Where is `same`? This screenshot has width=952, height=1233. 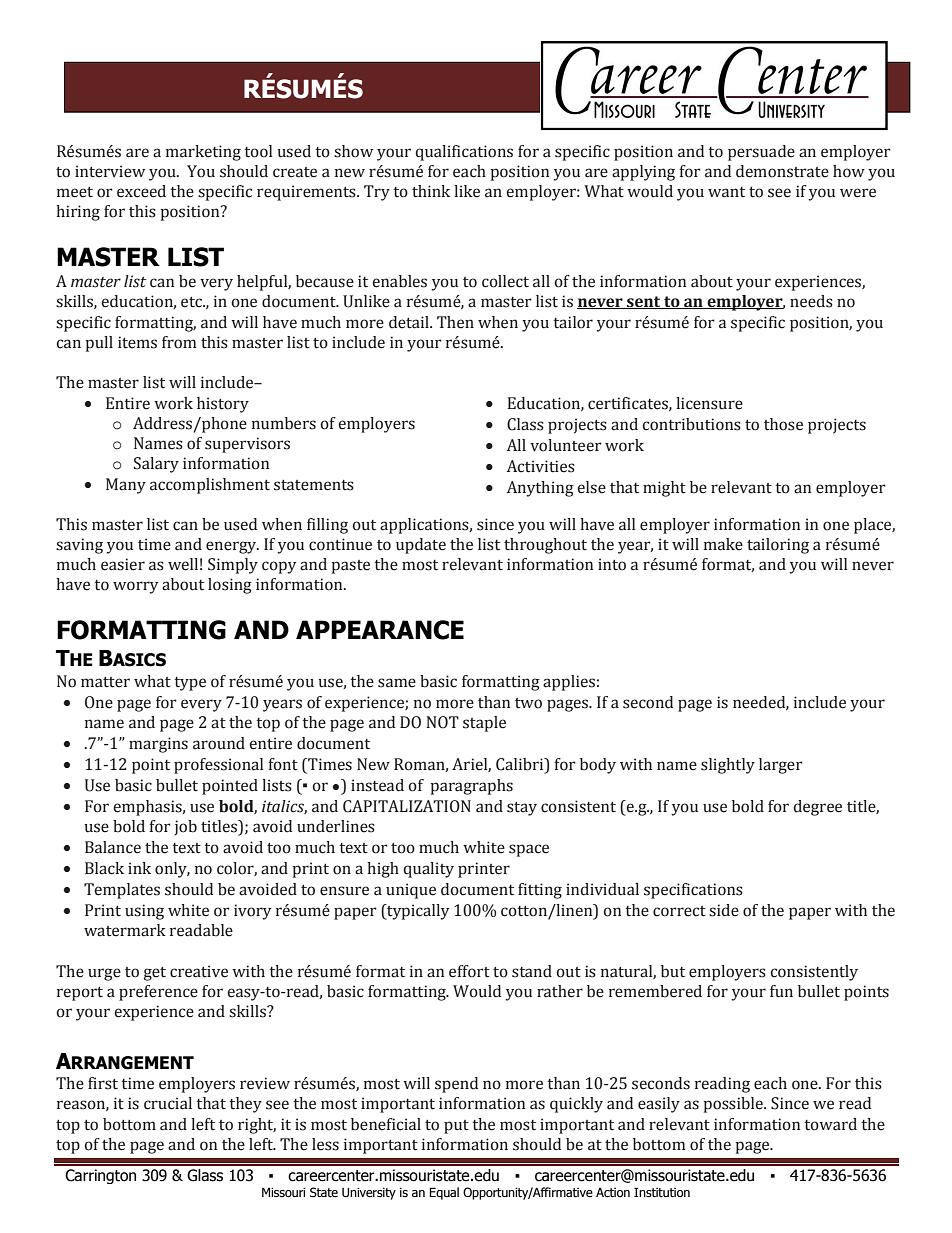 same is located at coordinates (397, 683).
